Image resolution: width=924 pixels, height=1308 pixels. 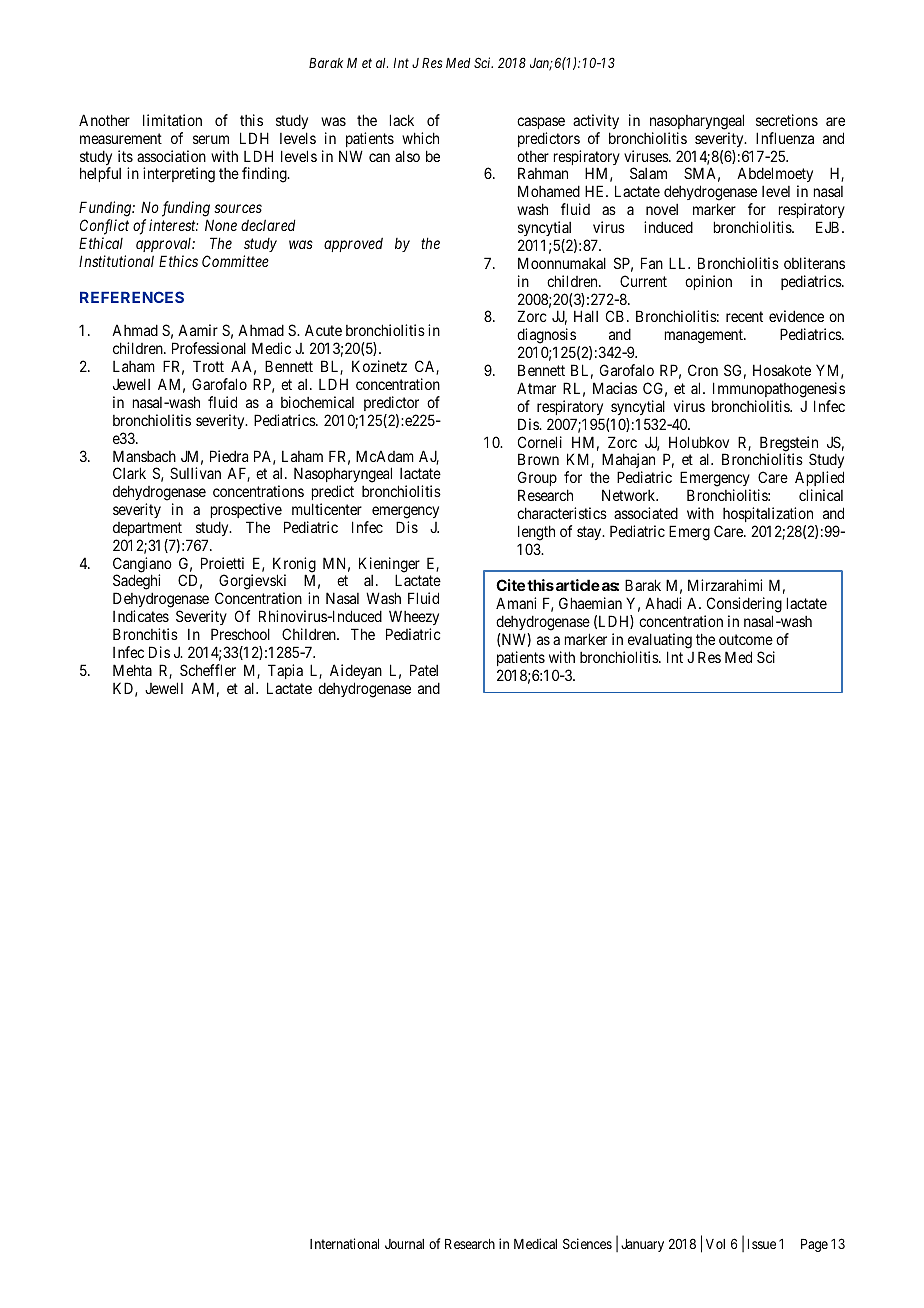 I want to click on Influenza, so click(x=785, y=138).
